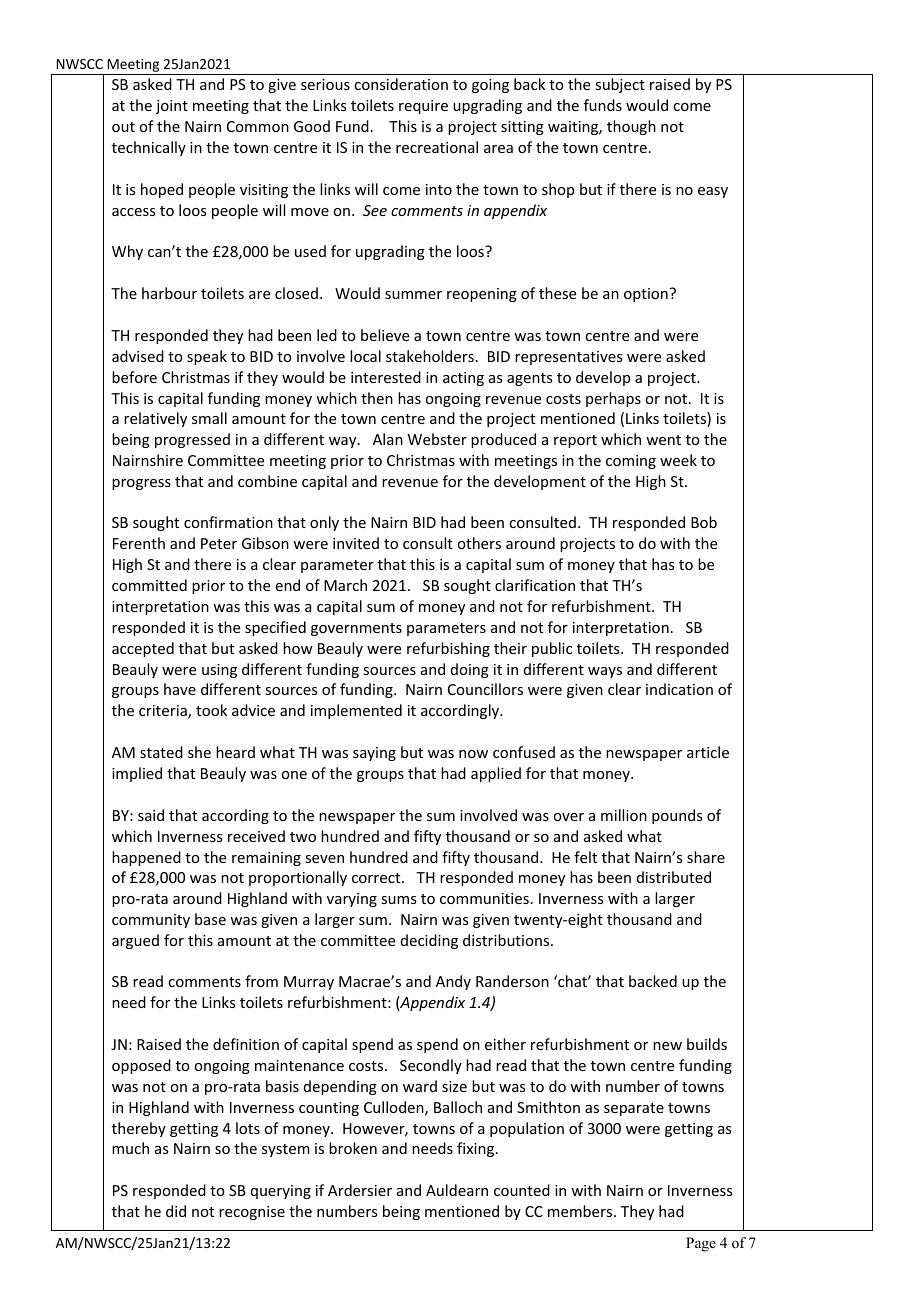 Image resolution: width=924 pixels, height=1308 pixels. I want to click on joint, so click(172, 107).
